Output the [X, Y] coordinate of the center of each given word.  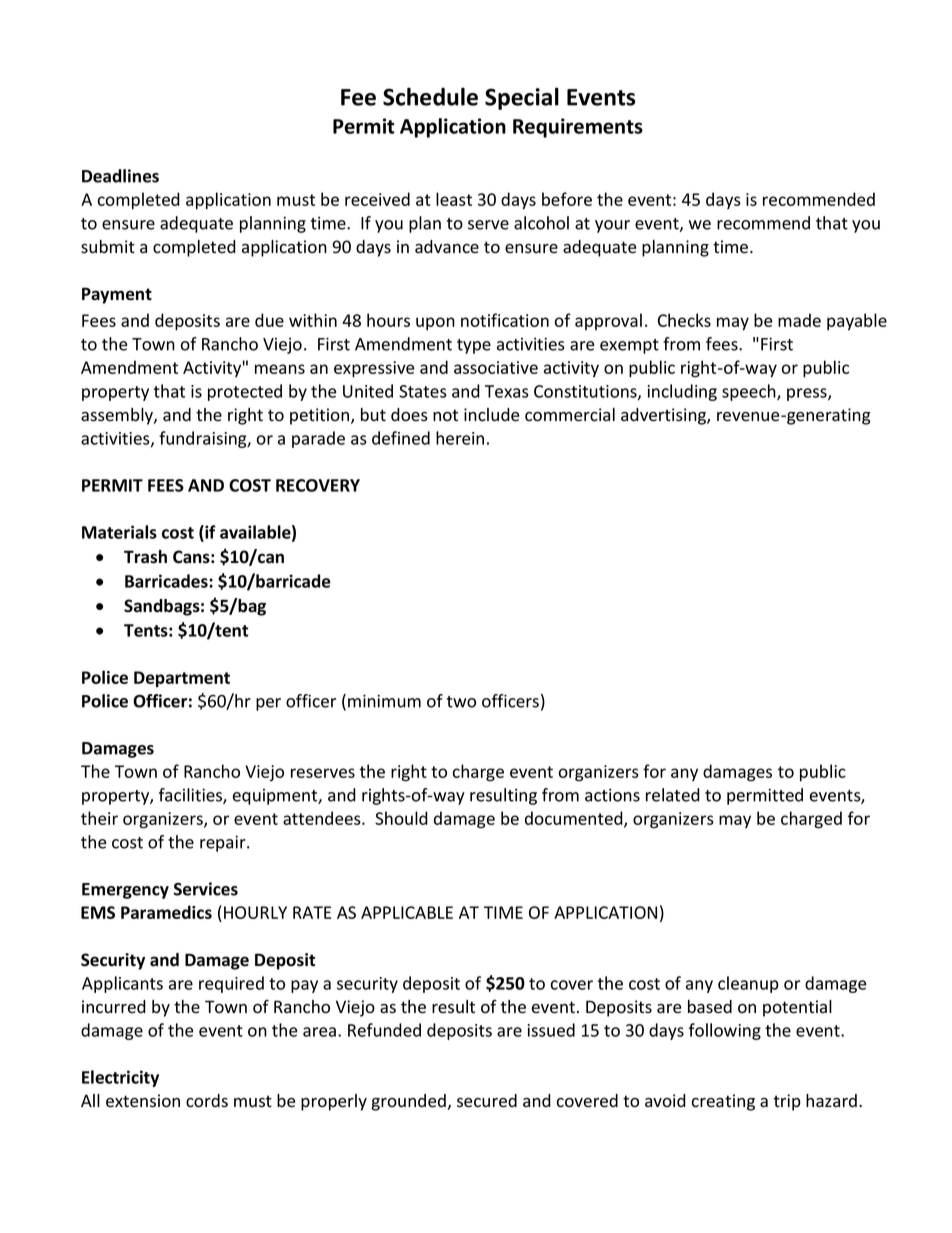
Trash [145, 557]
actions [612, 795]
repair [224, 843]
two [461, 702]
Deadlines [120, 176]
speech [750, 392]
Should [401, 818]
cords [207, 1101]
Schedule [430, 97]
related [673, 795]
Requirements [578, 128]
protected [245, 392]
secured [487, 1101]
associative [496, 367]
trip [787, 1102]
